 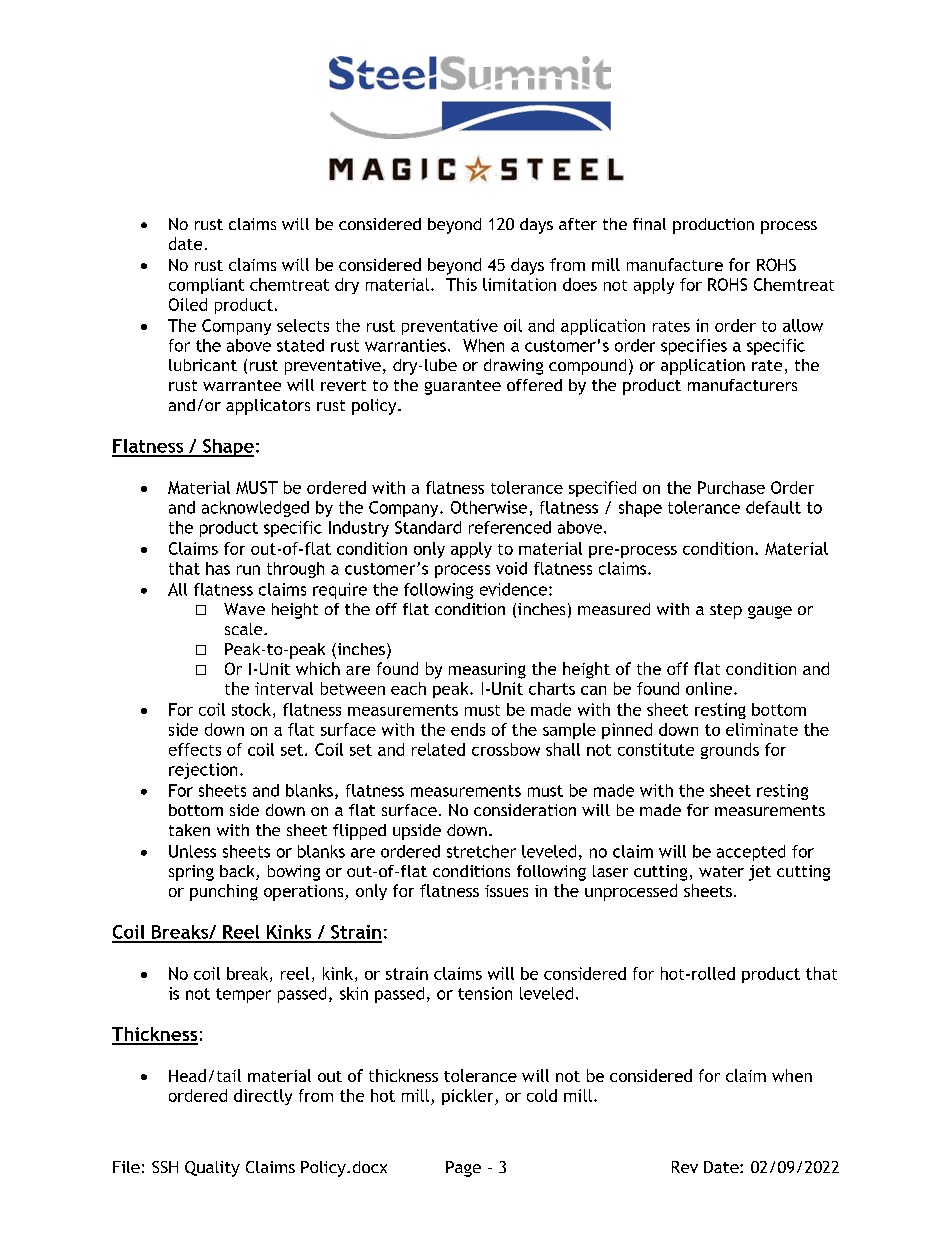 I want to click on This, so click(x=461, y=284).
